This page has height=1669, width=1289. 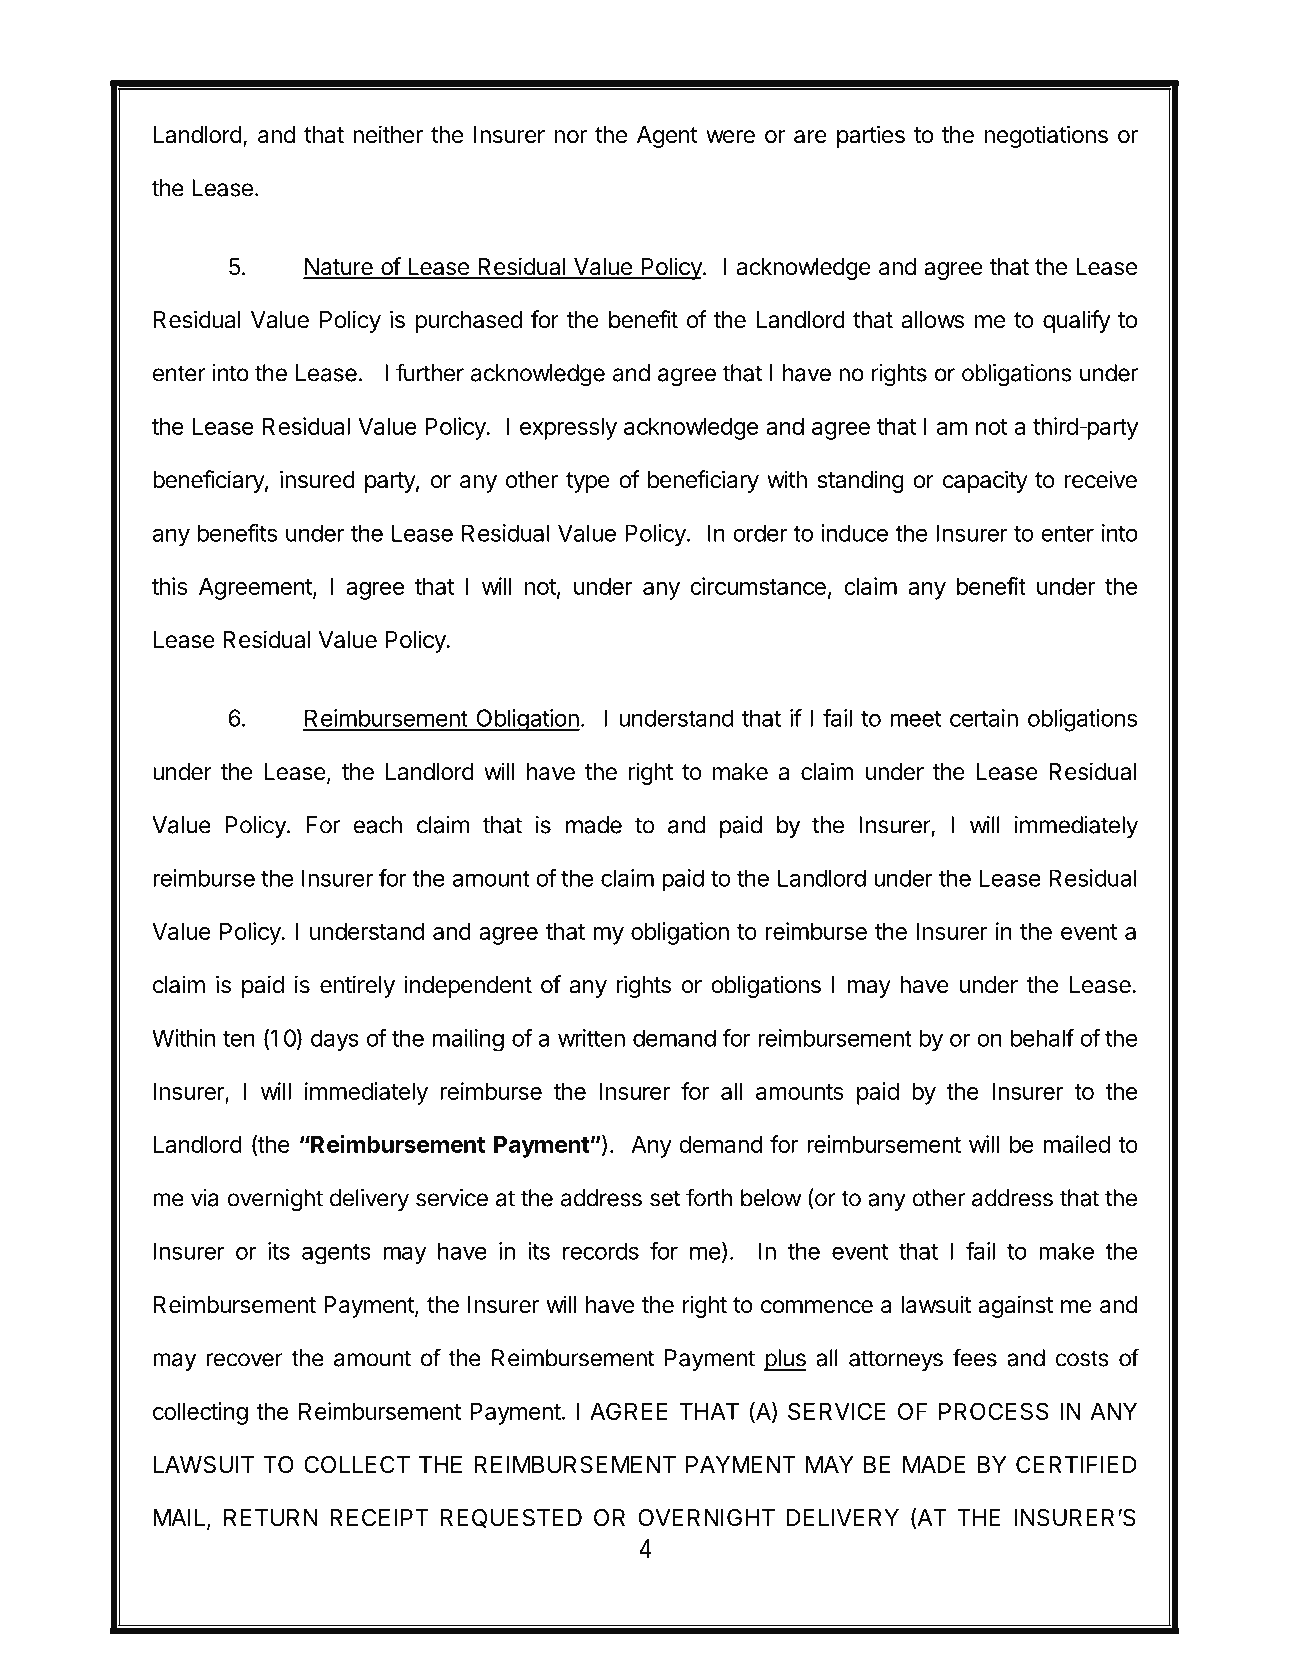 What do you see at coordinates (388, 134) in the page?
I see `neither` at bounding box center [388, 134].
